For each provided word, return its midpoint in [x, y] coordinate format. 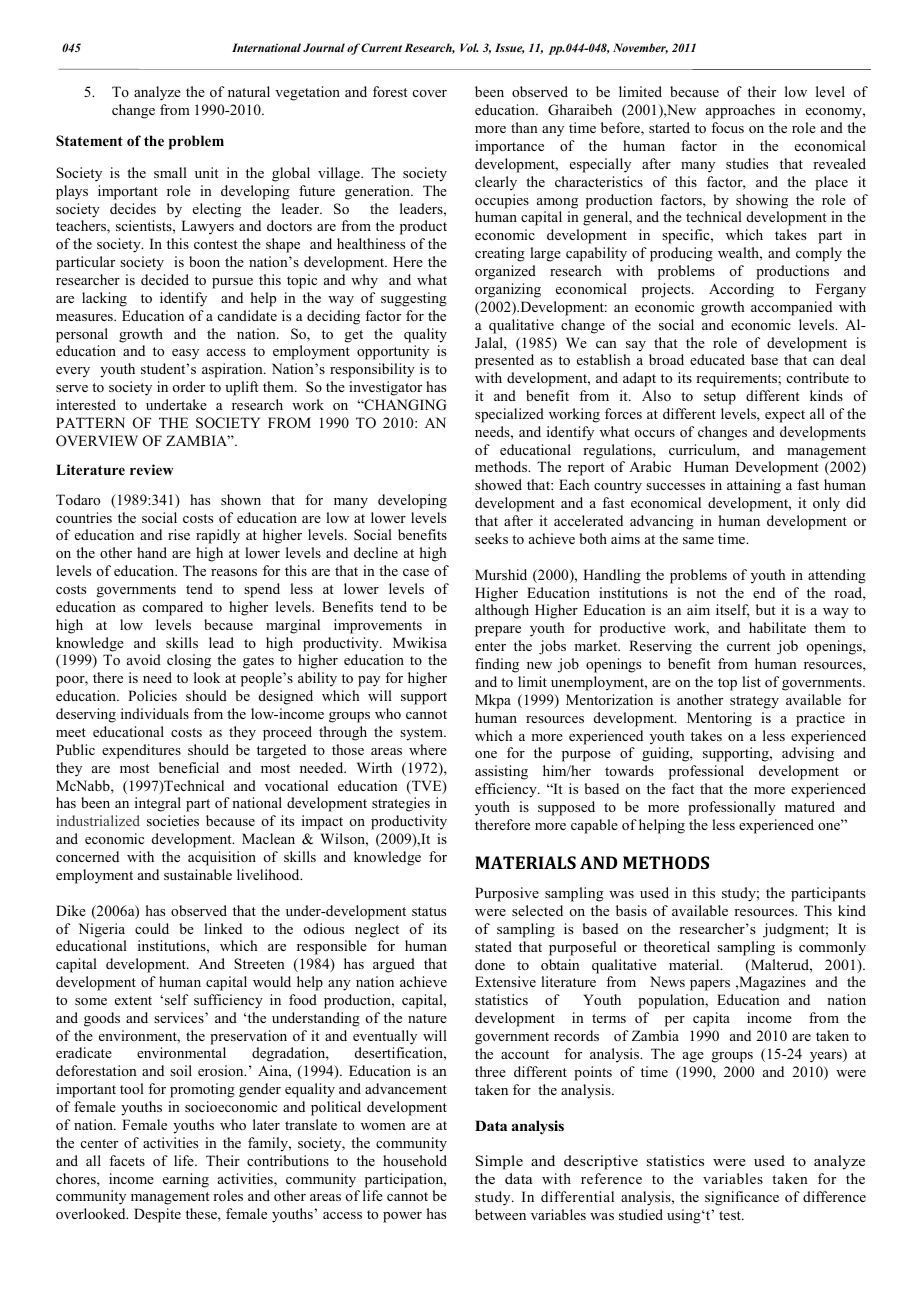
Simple [499, 1162]
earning [186, 1180]
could [152, 928]
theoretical [677, 946]
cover [430, 93]
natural [249, 91]
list [751, 681]
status [429, 911]
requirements [737, 379]
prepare [498, 631]
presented [504, 361]
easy [185, 354]
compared [173, 608]
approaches [740, 111]
